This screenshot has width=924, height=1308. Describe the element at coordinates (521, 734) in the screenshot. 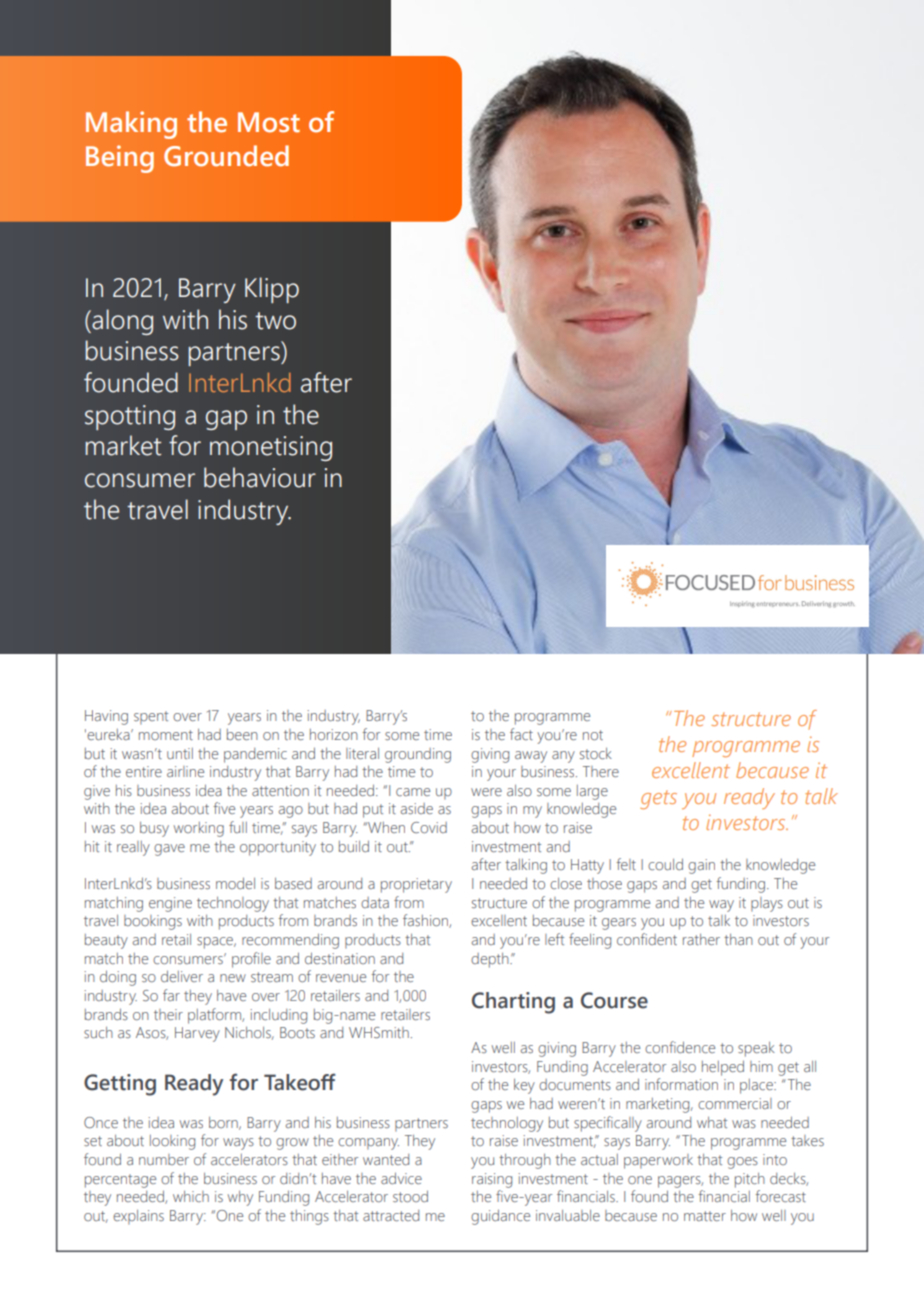

I see `fact` at that location.
